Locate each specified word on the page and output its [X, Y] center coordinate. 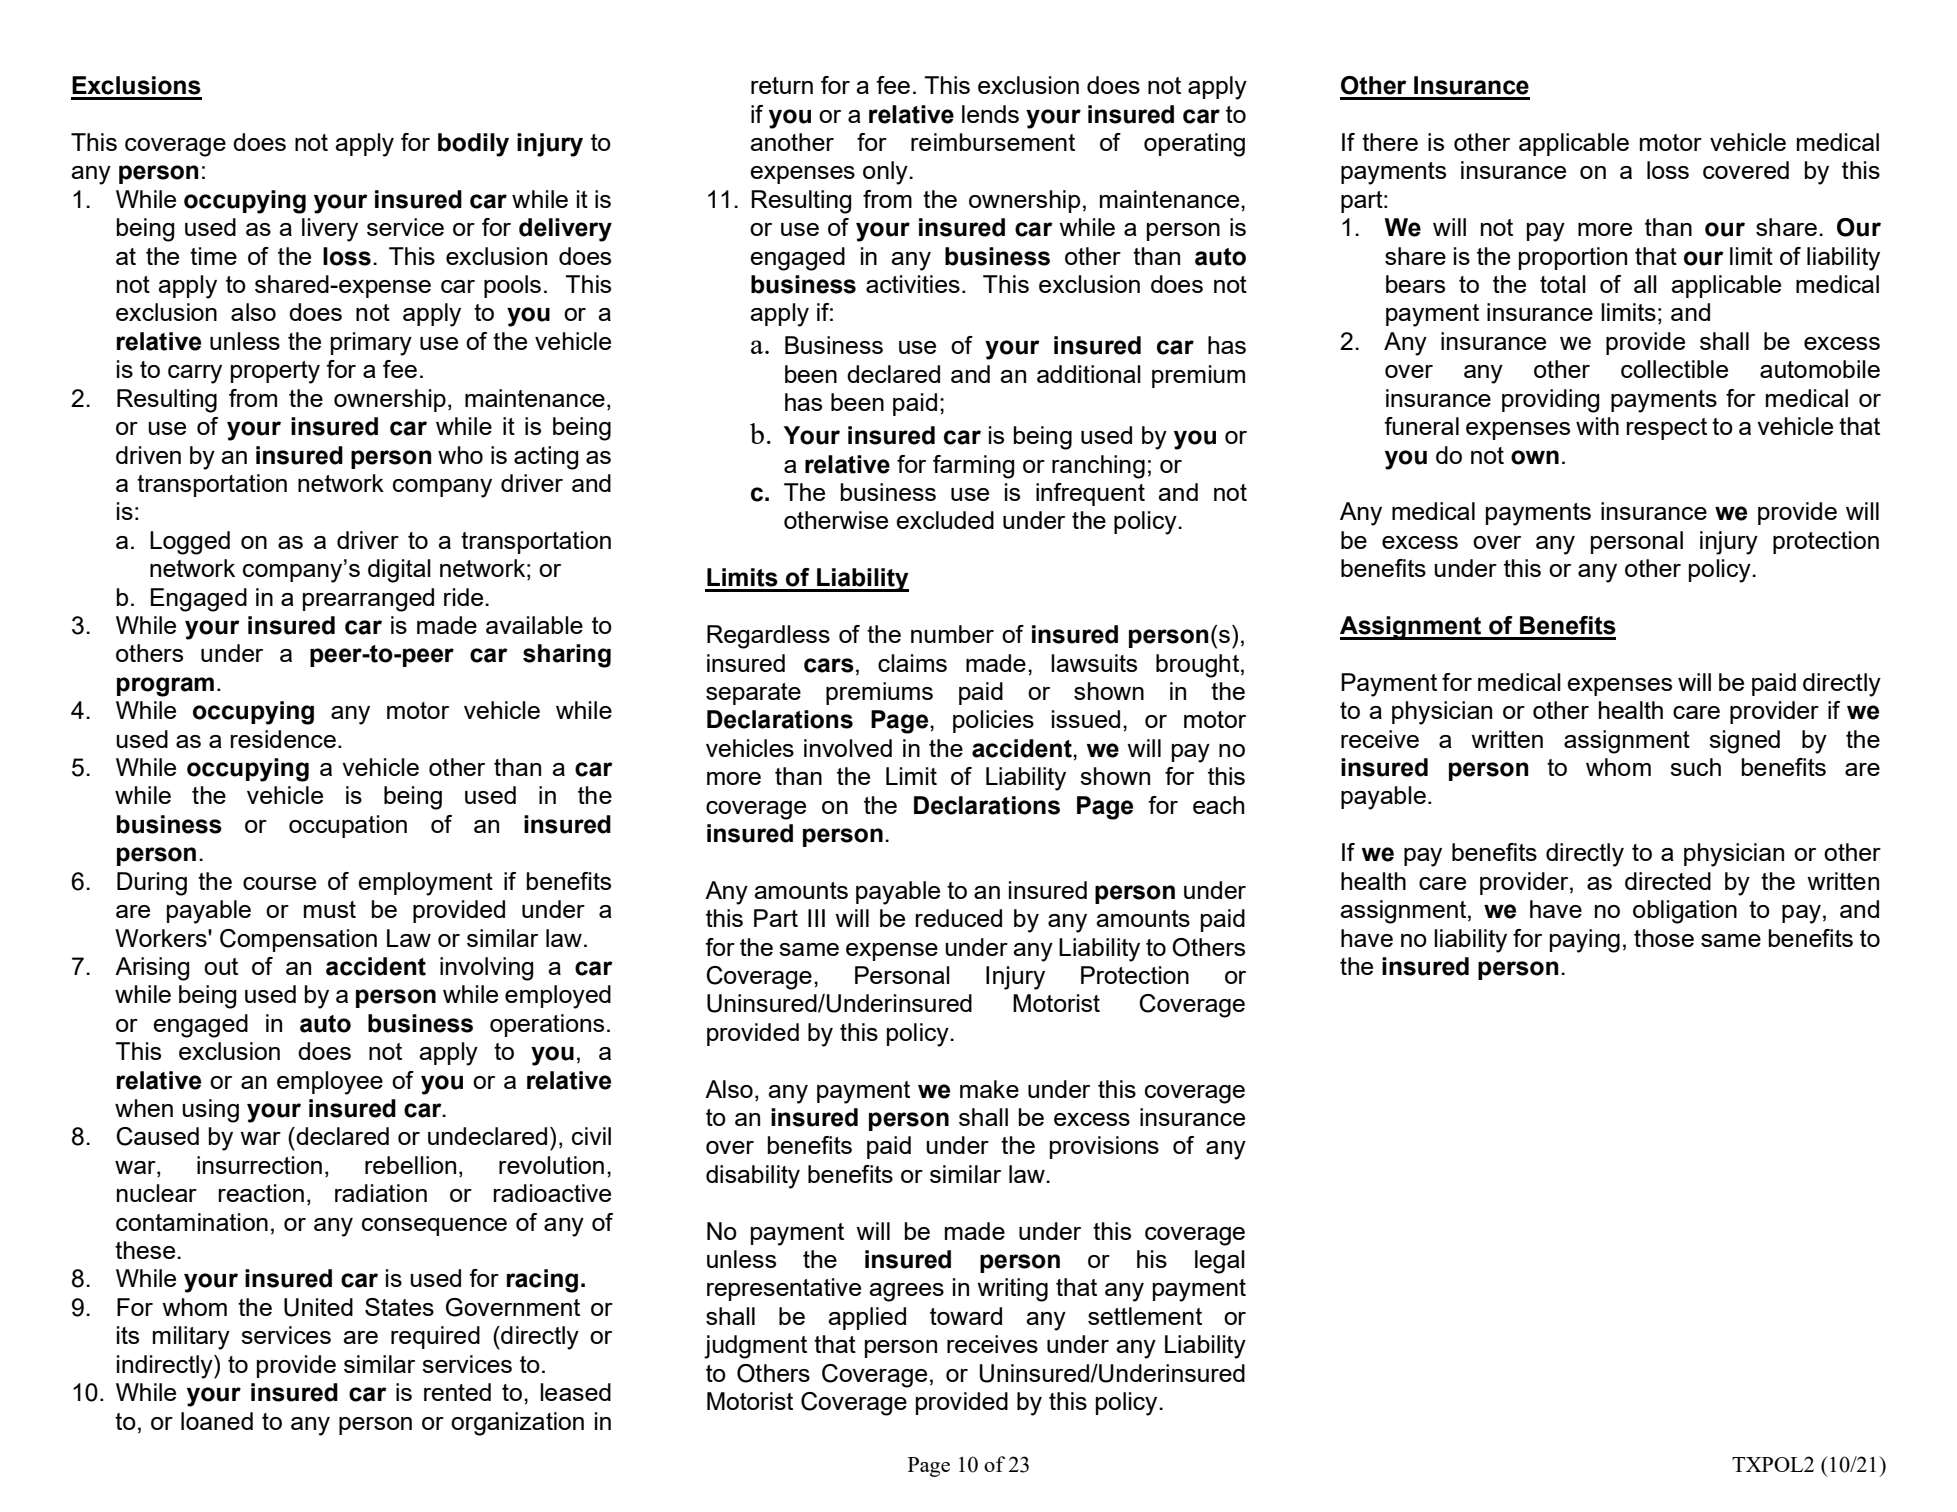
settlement [1145, 1316]
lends [990, 114]
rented [457, 1392]
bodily [473, 145]
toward [966, 1316]
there [1390, 142]
